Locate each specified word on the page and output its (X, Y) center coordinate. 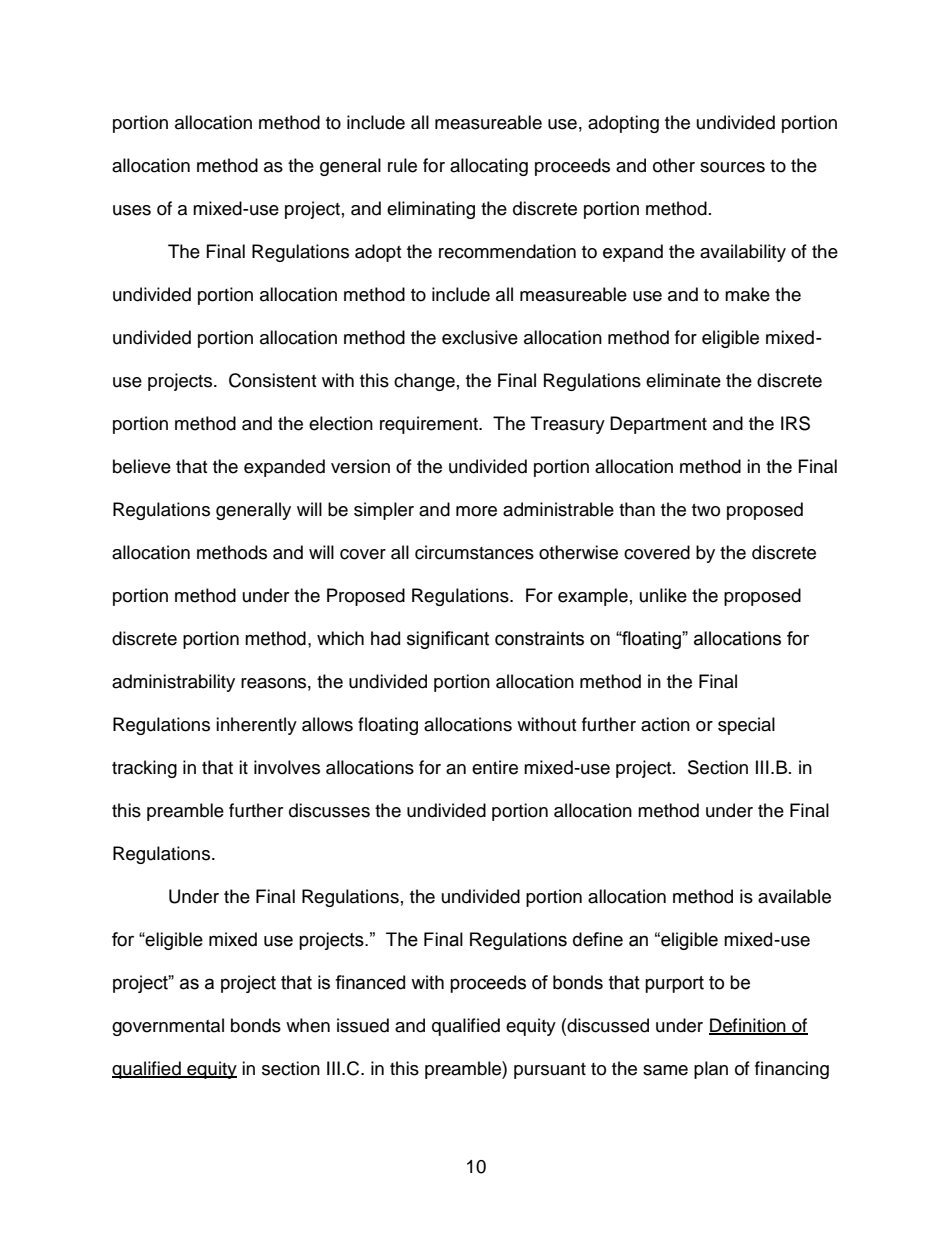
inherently (256, 726)
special (746, 726)
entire (495, 767)
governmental (168, 1027)
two (706, 510)
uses (132, 210)
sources (732, 167)
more (476, 511)
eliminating (431, 210)
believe (142, 466)
